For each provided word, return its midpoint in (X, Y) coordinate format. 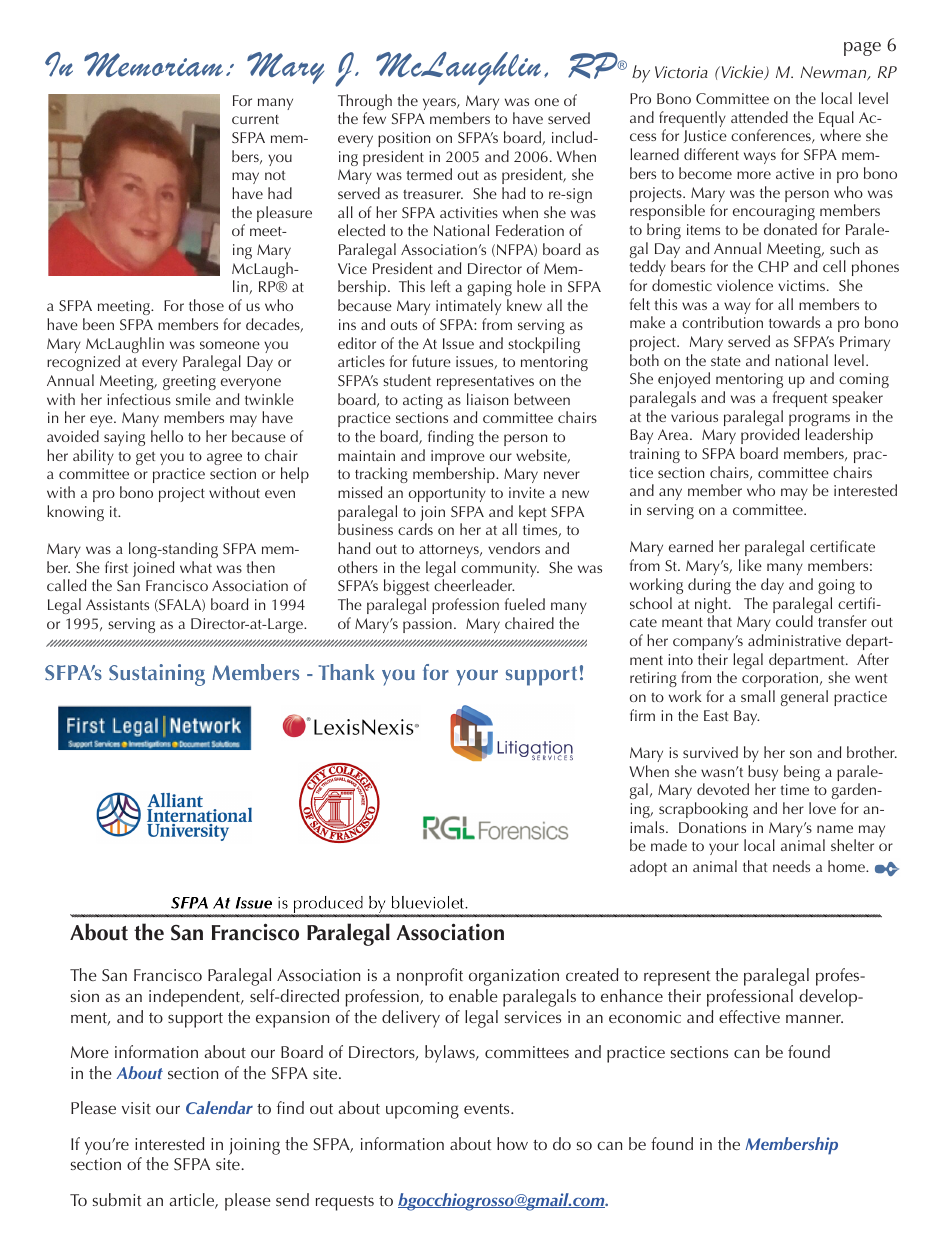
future (431, 361)
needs (791, 866)
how (512, 1143)
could (794, 621)
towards (794, 322)
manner (814, 1018)
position (404, 139)
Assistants (117, 604)
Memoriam (153, 64)
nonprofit (430, 977)
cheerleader (474, 585)
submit (117, 1199)
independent (196, 998)
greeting (189, 382)
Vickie (742, 72)
